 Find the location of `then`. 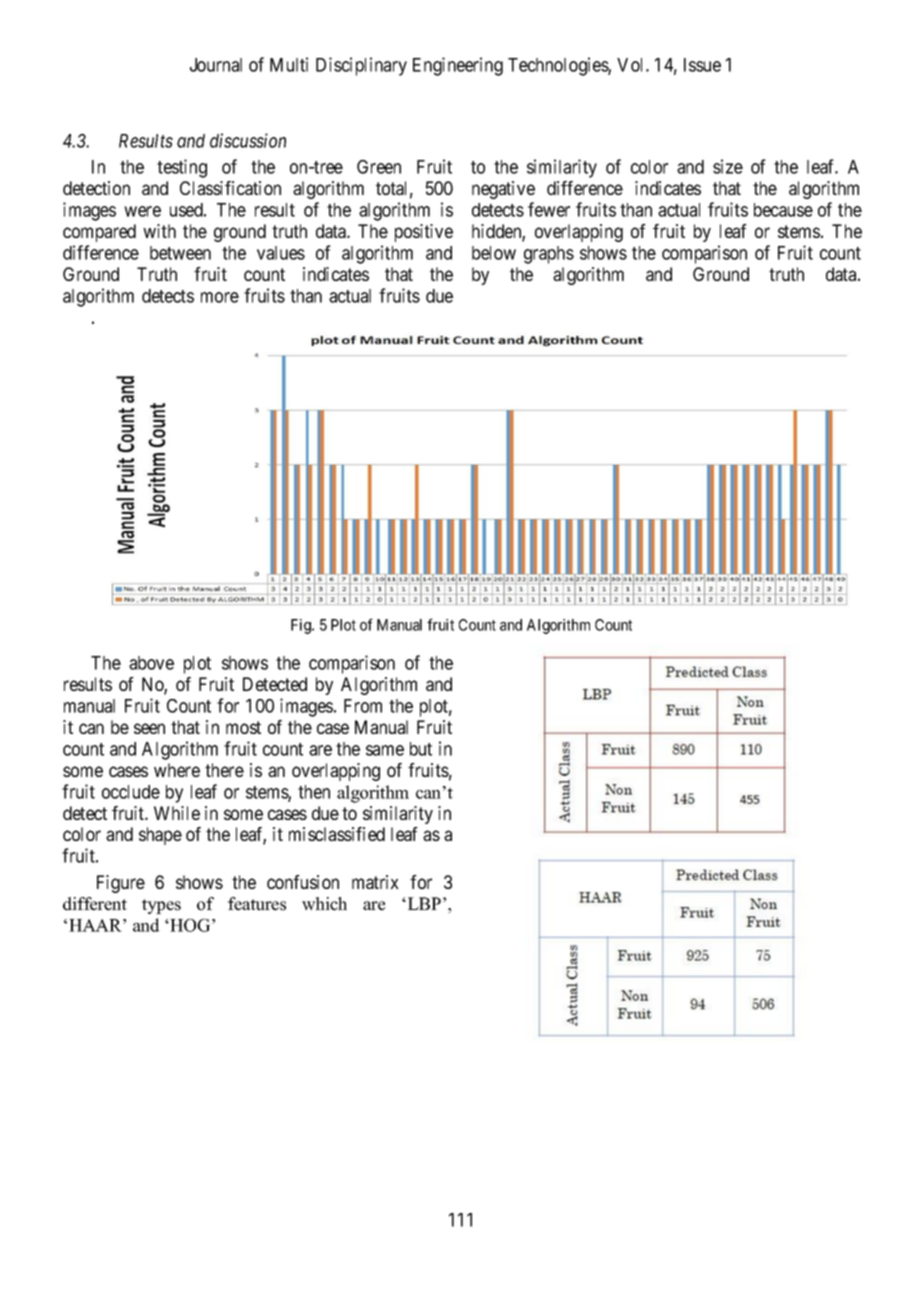

then is located at coordinates (314, 792).
